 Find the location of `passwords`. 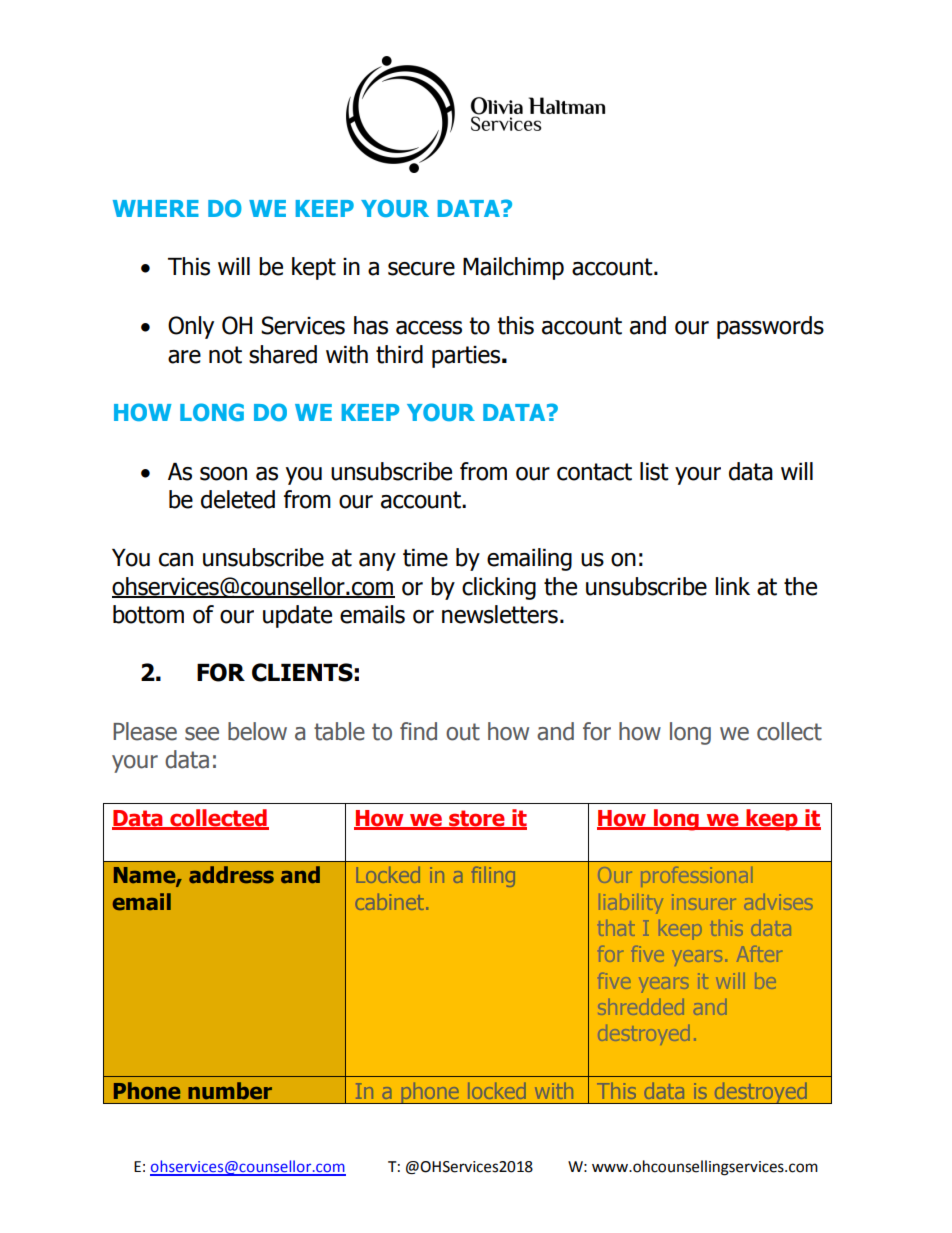

passwords is located at coordinates (770, 327).
